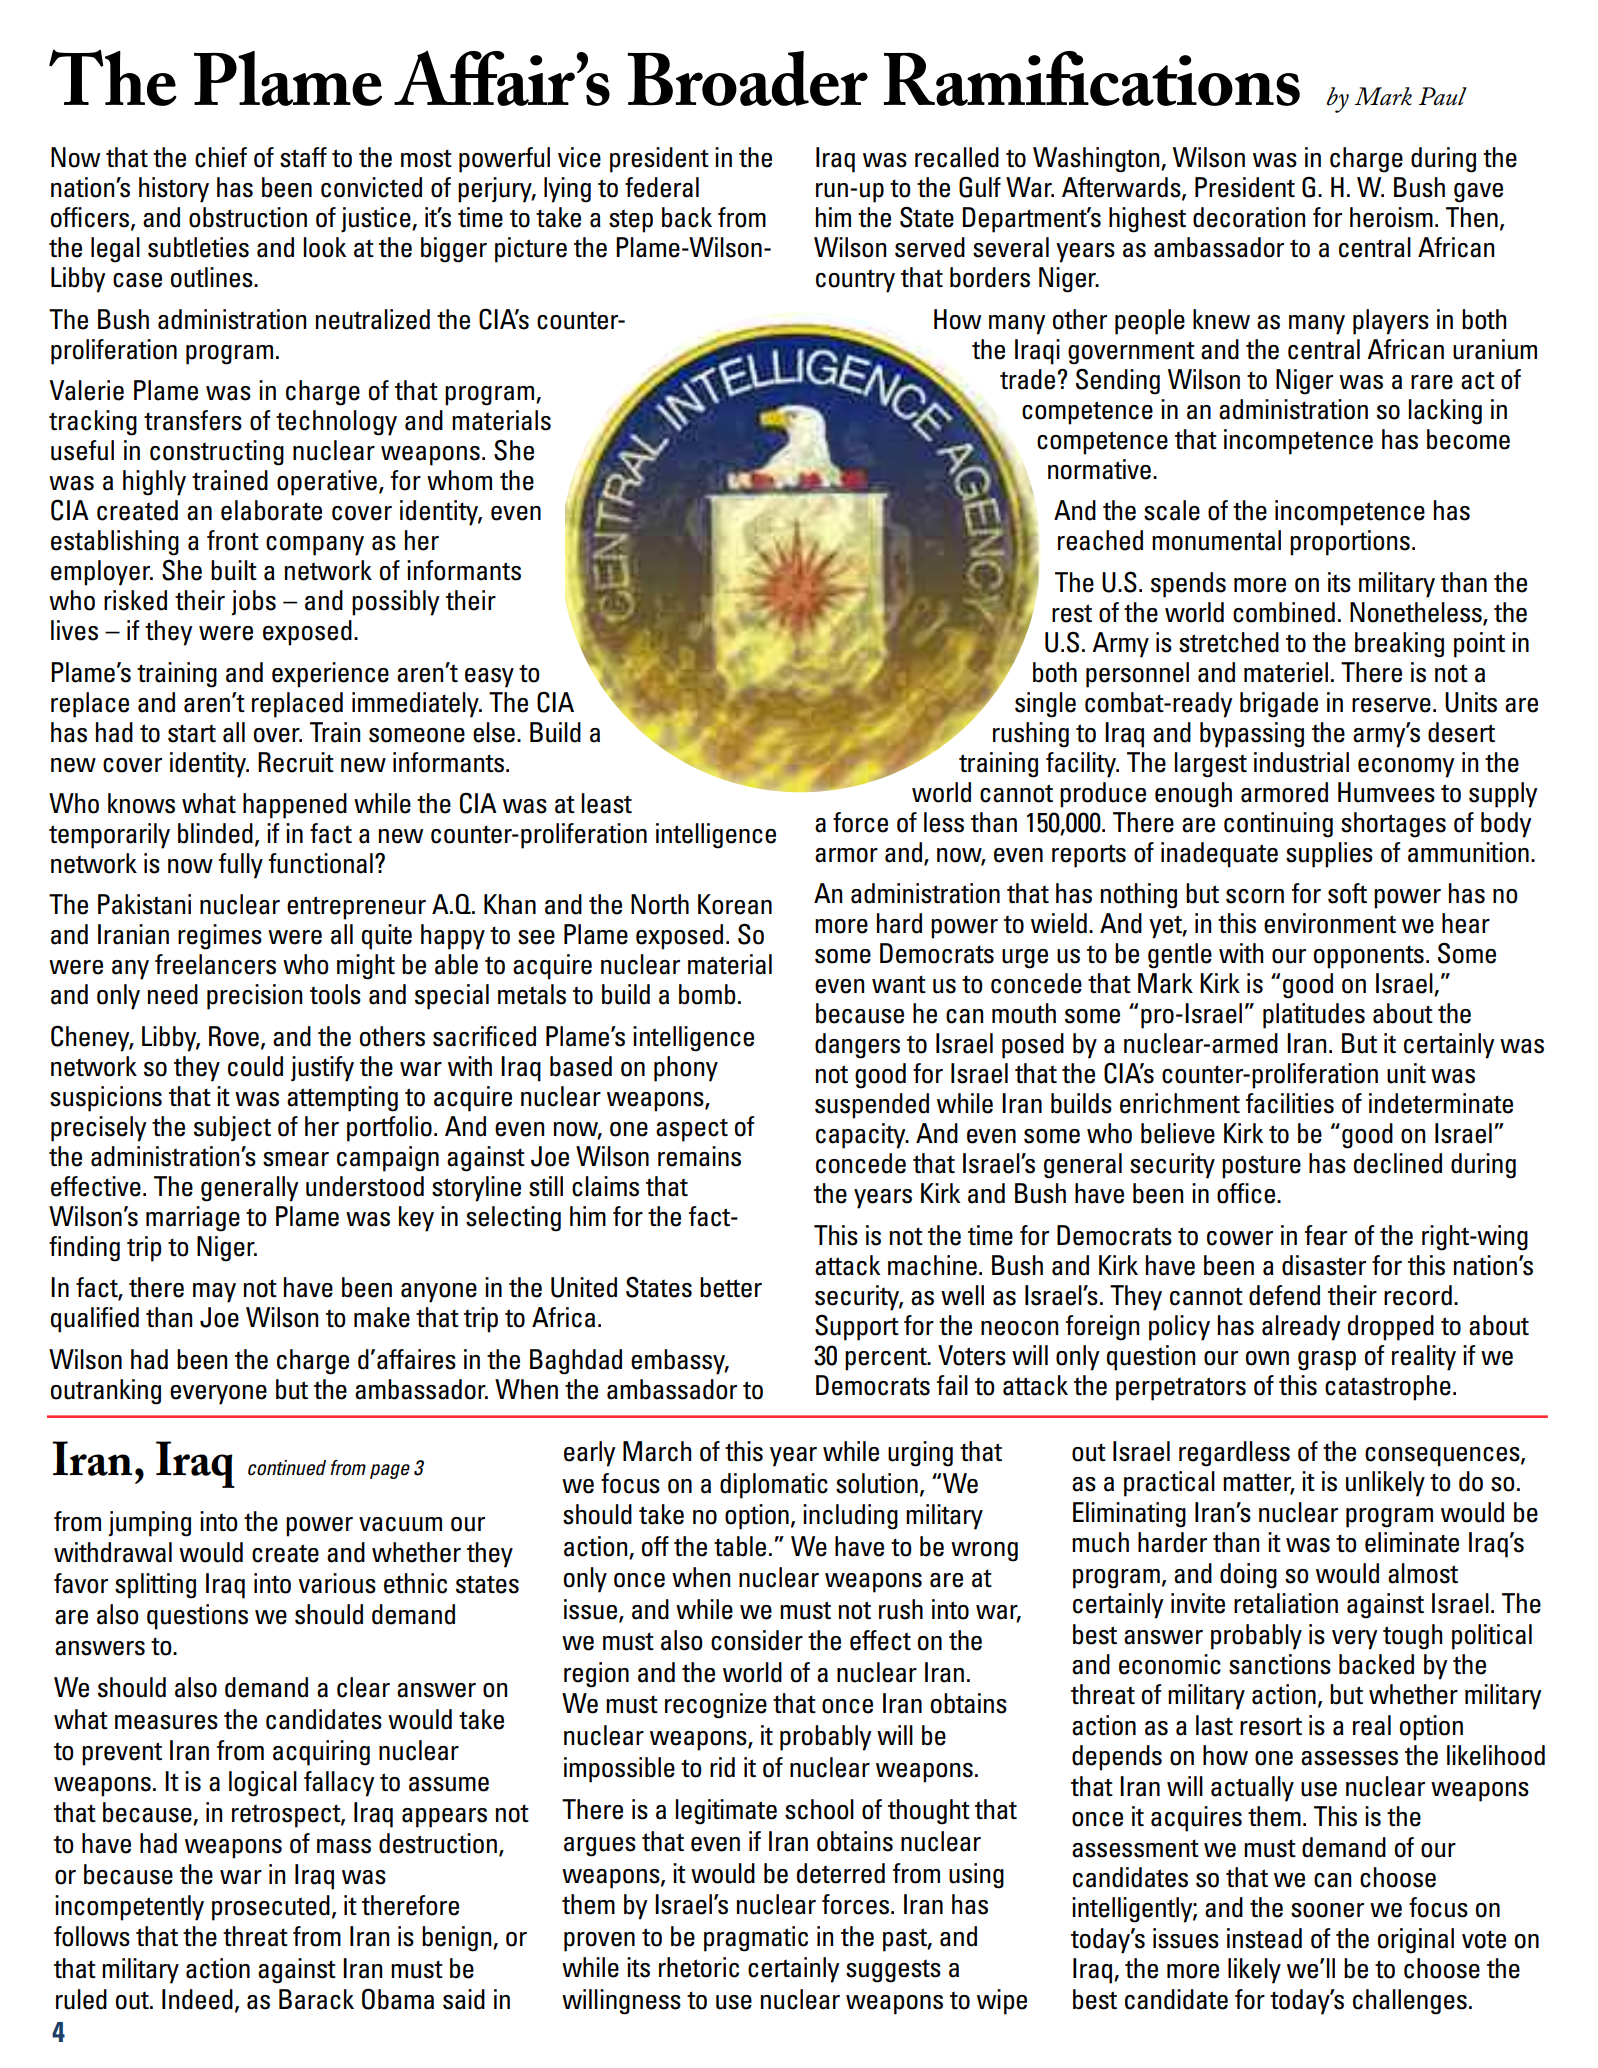 Image resolution: width=1598 pixels, height=2068 pixels. What do you see at coordinates (748, 78) in the document?
I see `Broader` at bounding box center [748, 78].
